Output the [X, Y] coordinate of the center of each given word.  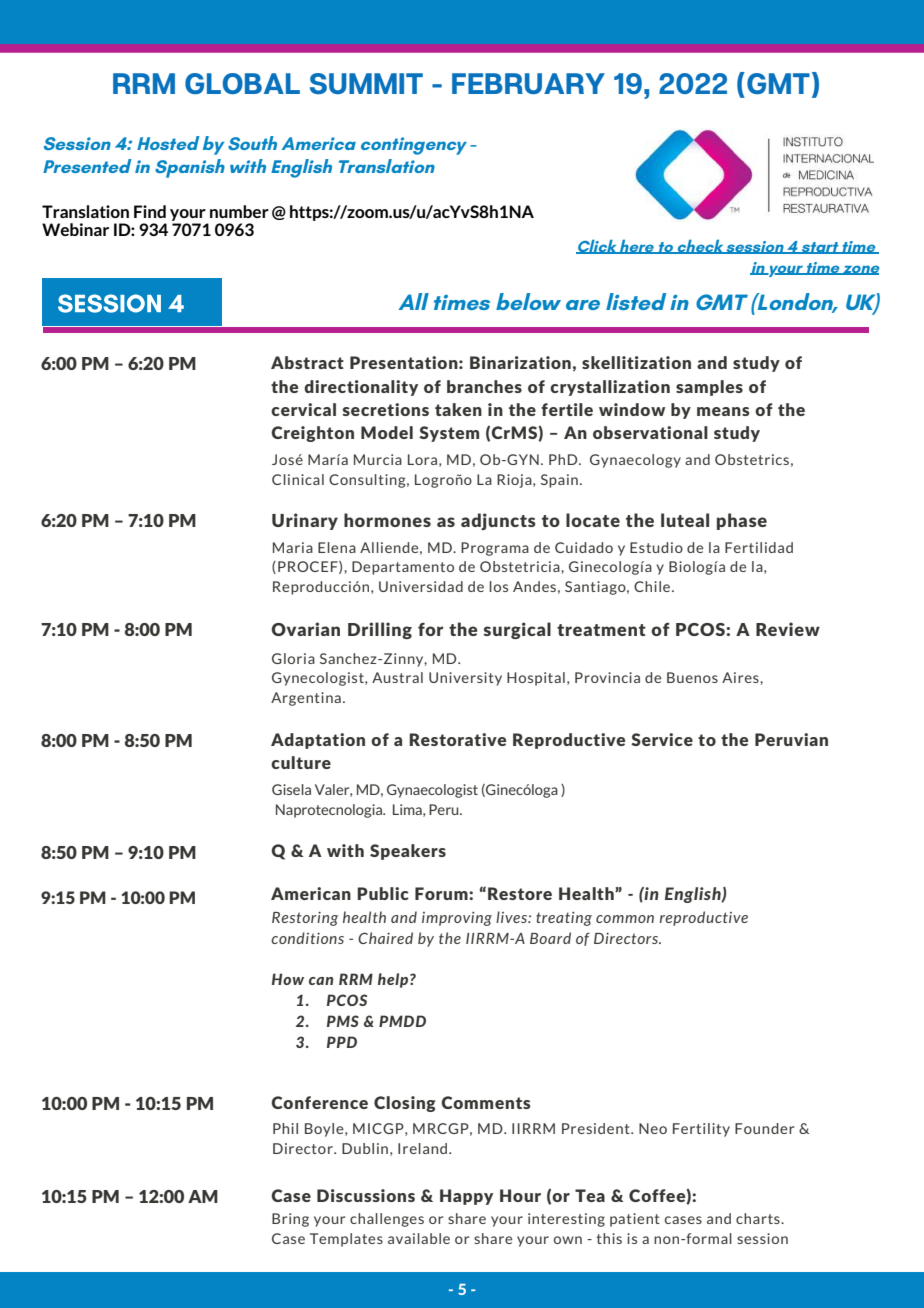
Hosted [168, 143]
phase [742, 521]
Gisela [291, 789]
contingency [414, 146]
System [449, 434]
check [700, 247]
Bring [290, 1220]
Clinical [298, 479]
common [625, 919]
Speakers [408, 852]
